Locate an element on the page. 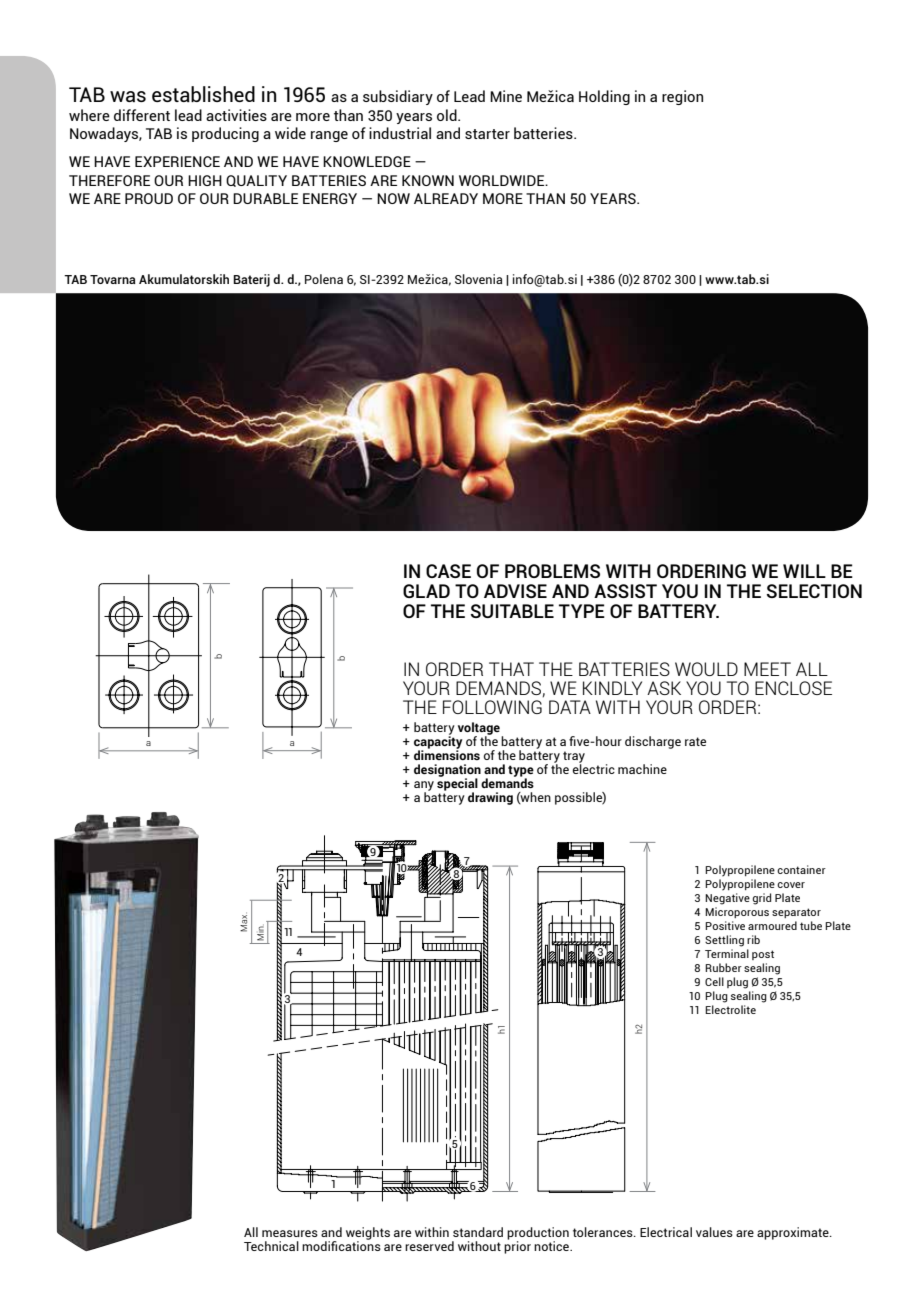 Image resolution: width=924 pixels, height=1308 pixels. standard is located at coordinates (478, 1232).
